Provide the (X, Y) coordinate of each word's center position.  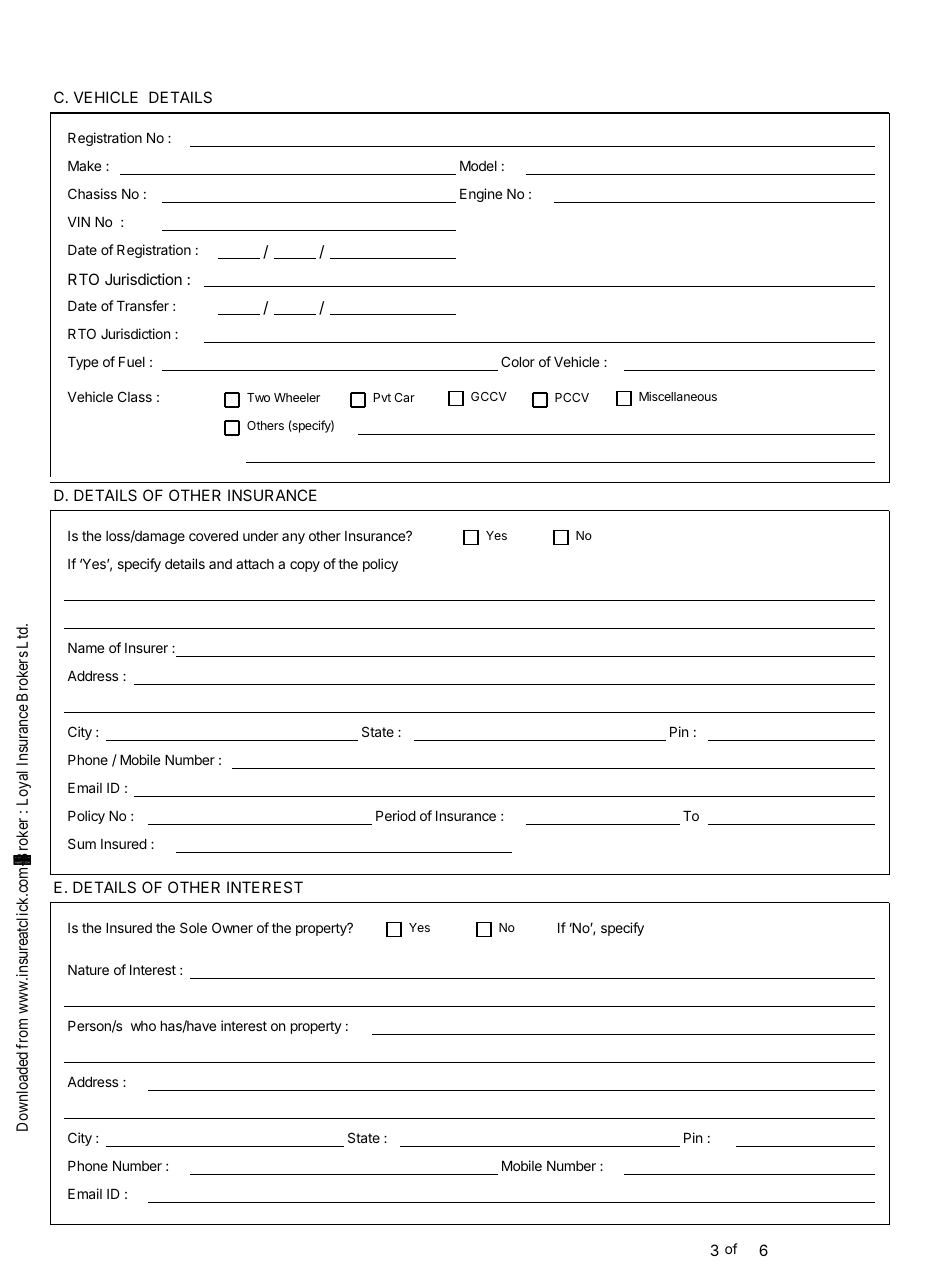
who (143, 1026)
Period (396, 815)
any (293, 538)
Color (518, 361)
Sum (82, 843)
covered (213, 536)
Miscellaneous (678, 396)
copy (305, 566)
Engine (481, 195)
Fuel (132, 362)
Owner (232, 927)
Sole (193, 927)
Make (84, 166)
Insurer (146, 648)
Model (478, 166)
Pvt (382, 397)
